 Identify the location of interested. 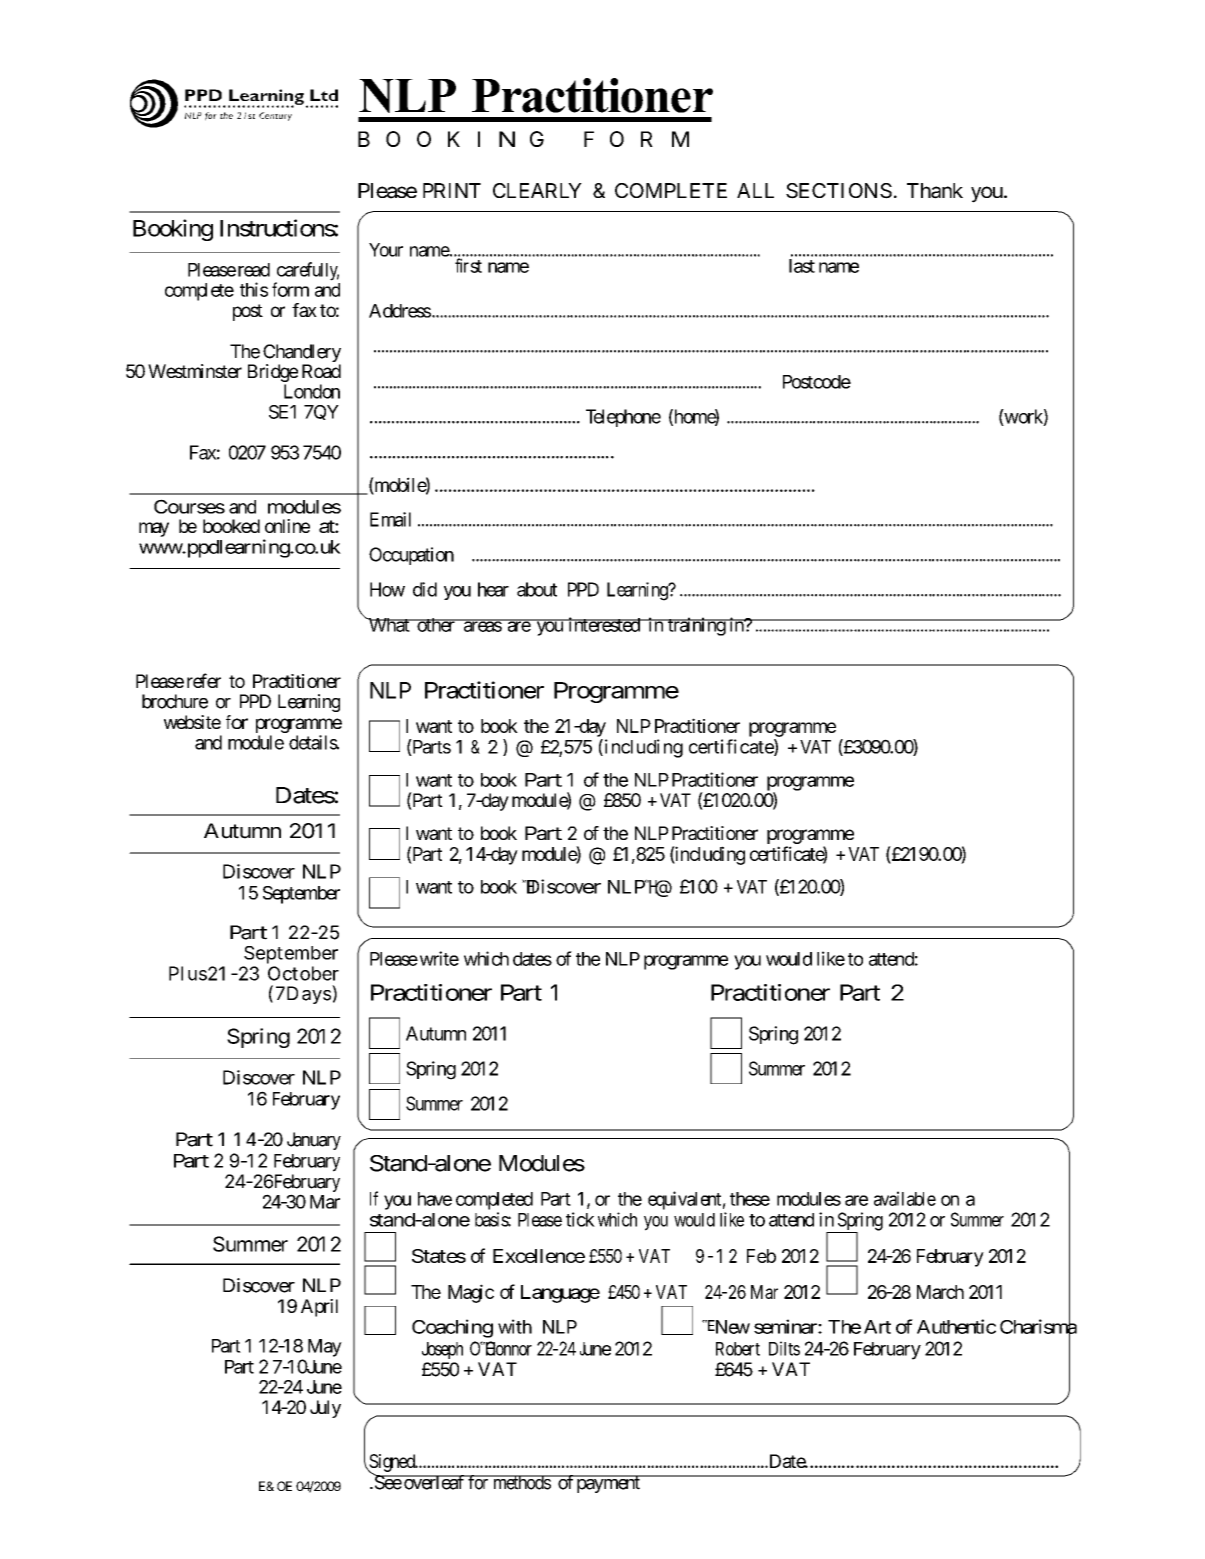
(604, 624).
